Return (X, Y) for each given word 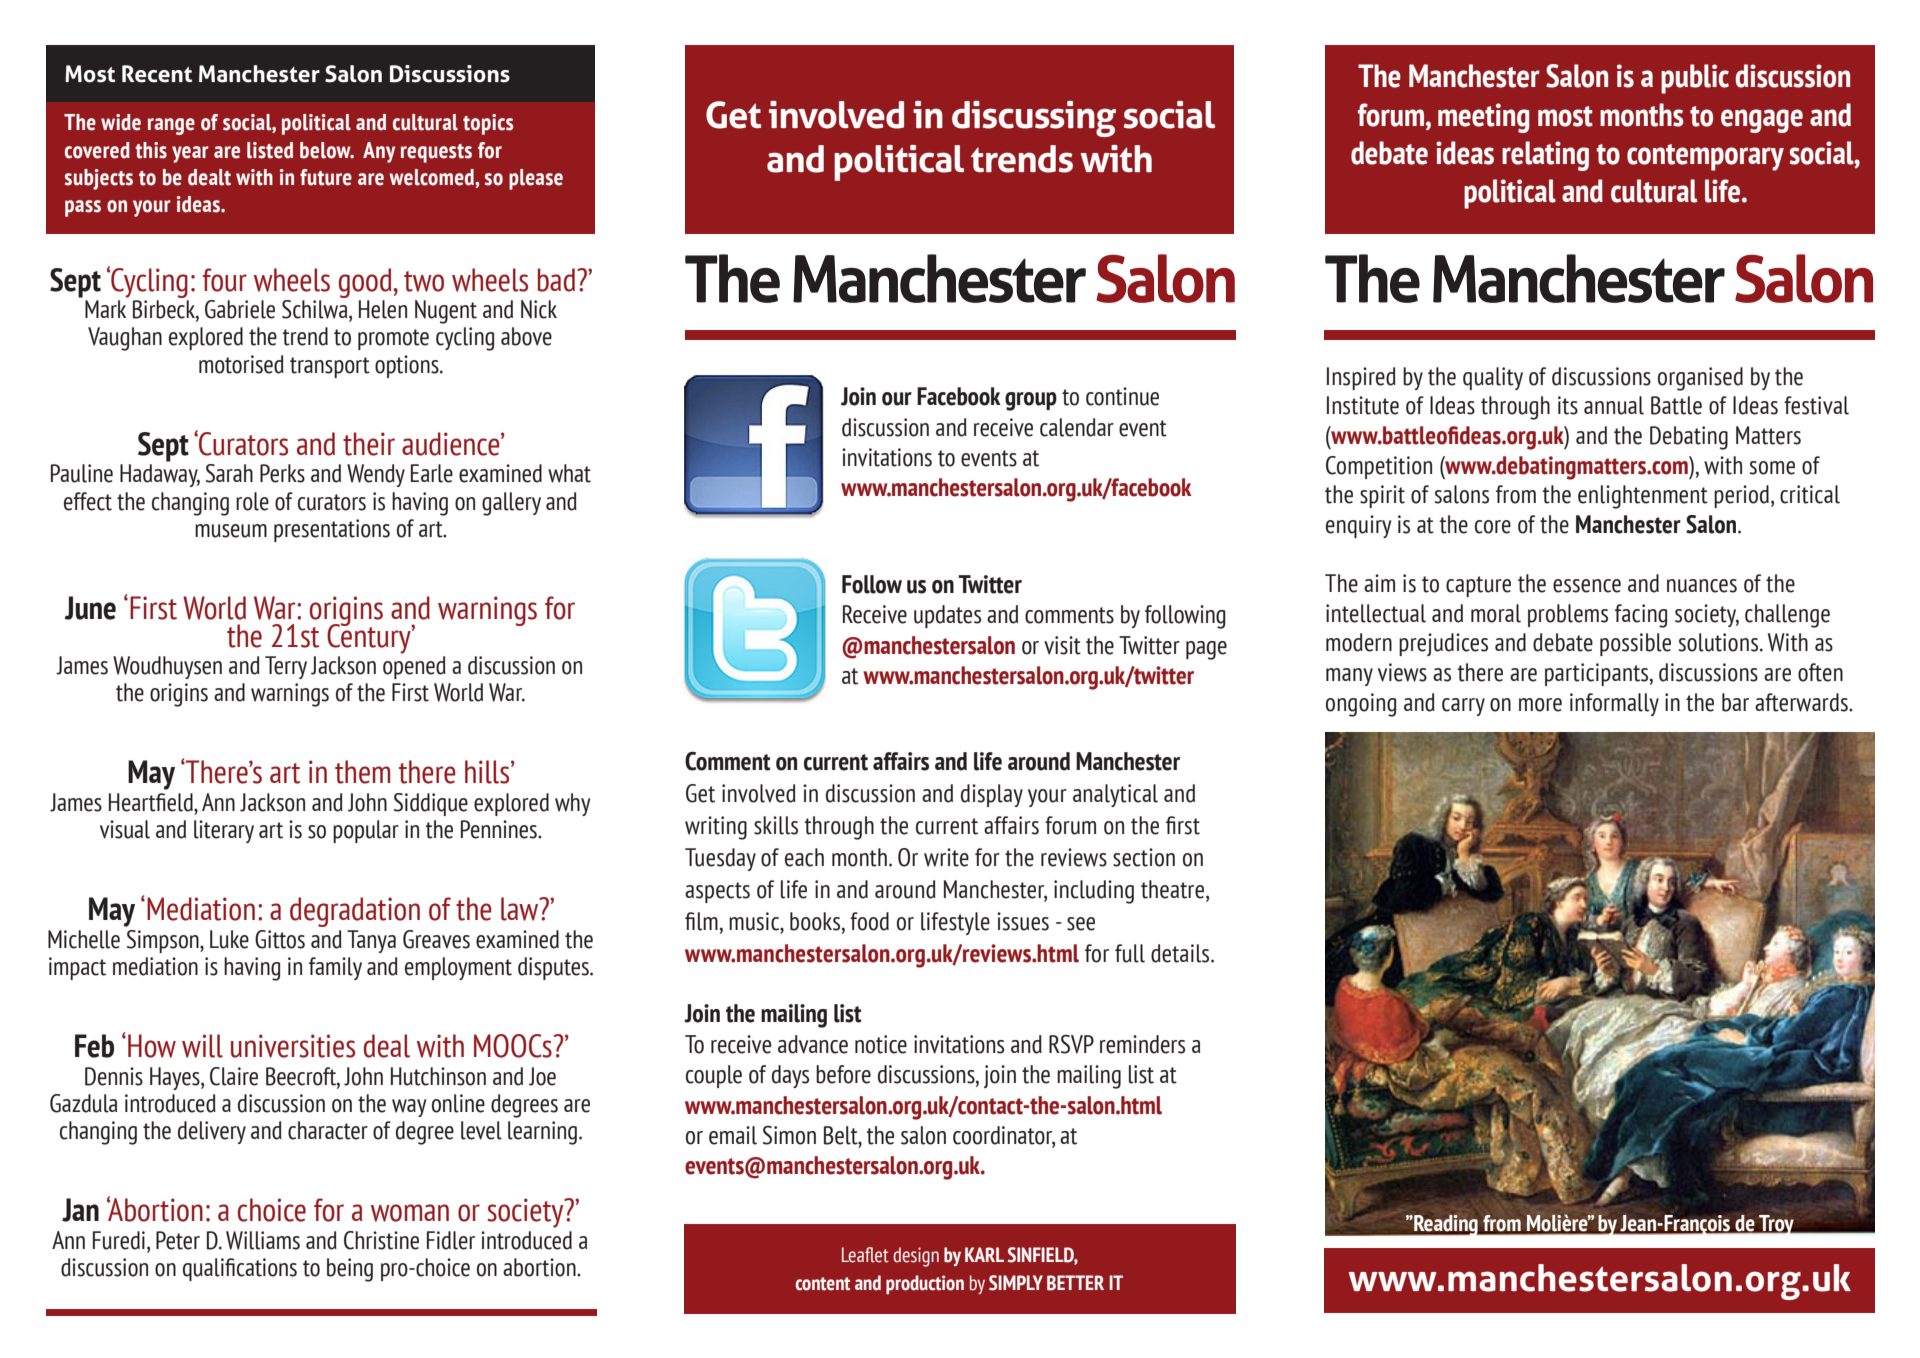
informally (1614, 704)
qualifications (240, 1269)
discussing (1034, 119)
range (171, 126)
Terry (286, 667)
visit (1062, 645)
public (1695, 79)
